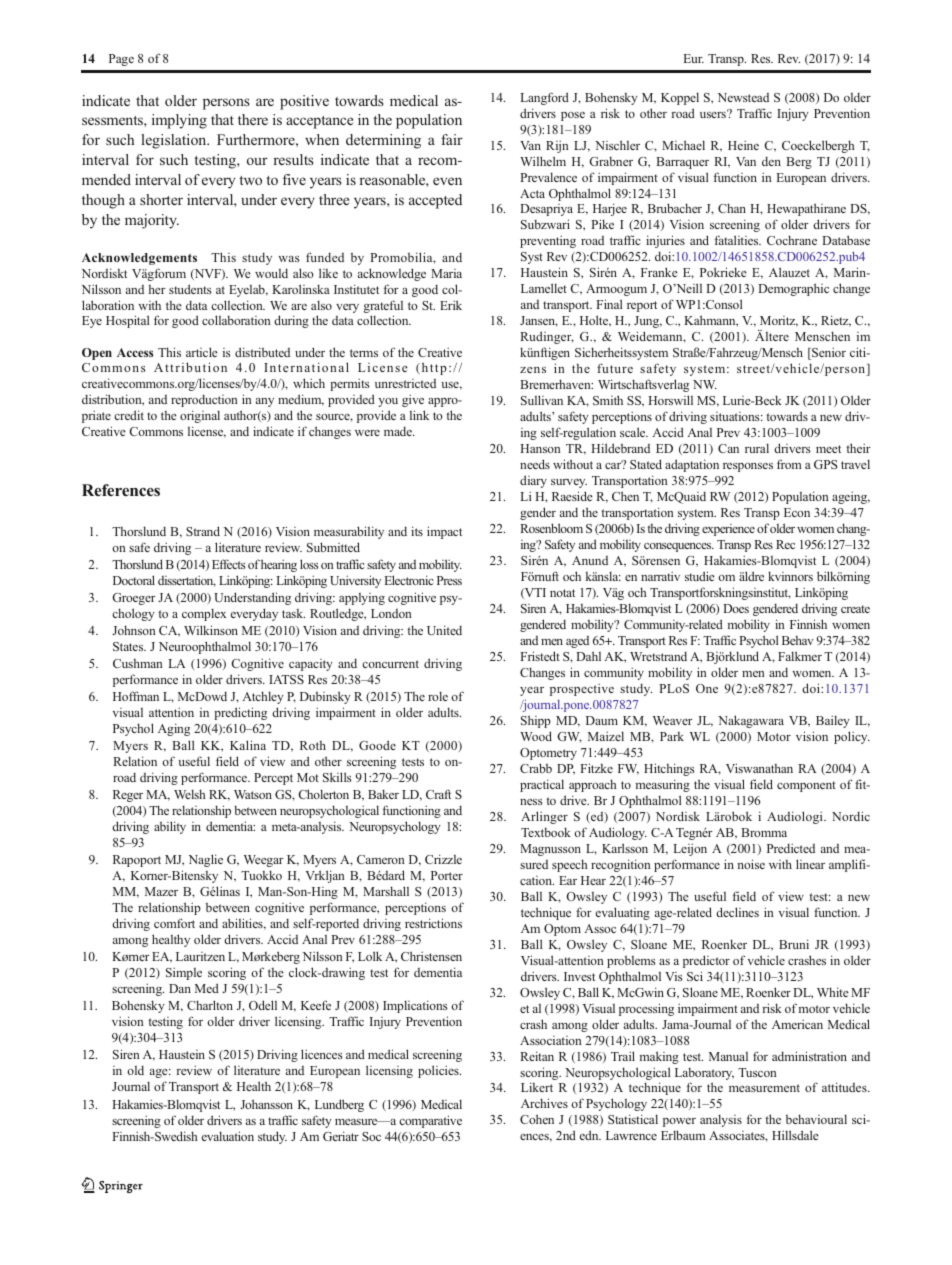 Image resolution: width=952 pixels, height=1265 pixels. Describe the element at coordinates (540, 448) in the document. I see `Hanson` at that location.
